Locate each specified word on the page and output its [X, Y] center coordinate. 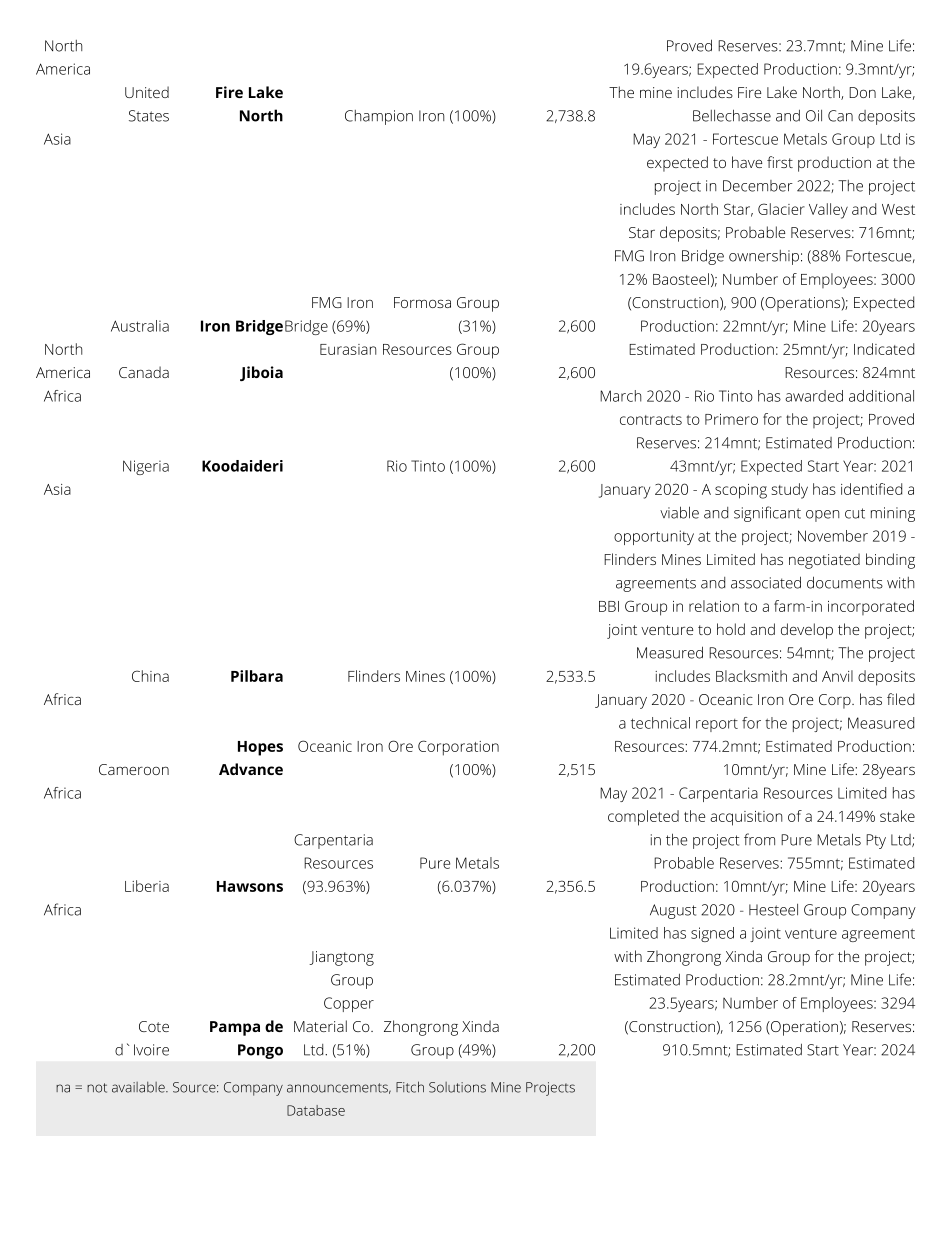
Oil [814, 116]
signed [712, 934]
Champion [379, 117]
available [139, 1087]
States [149, 116]
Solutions [457, 1087]
